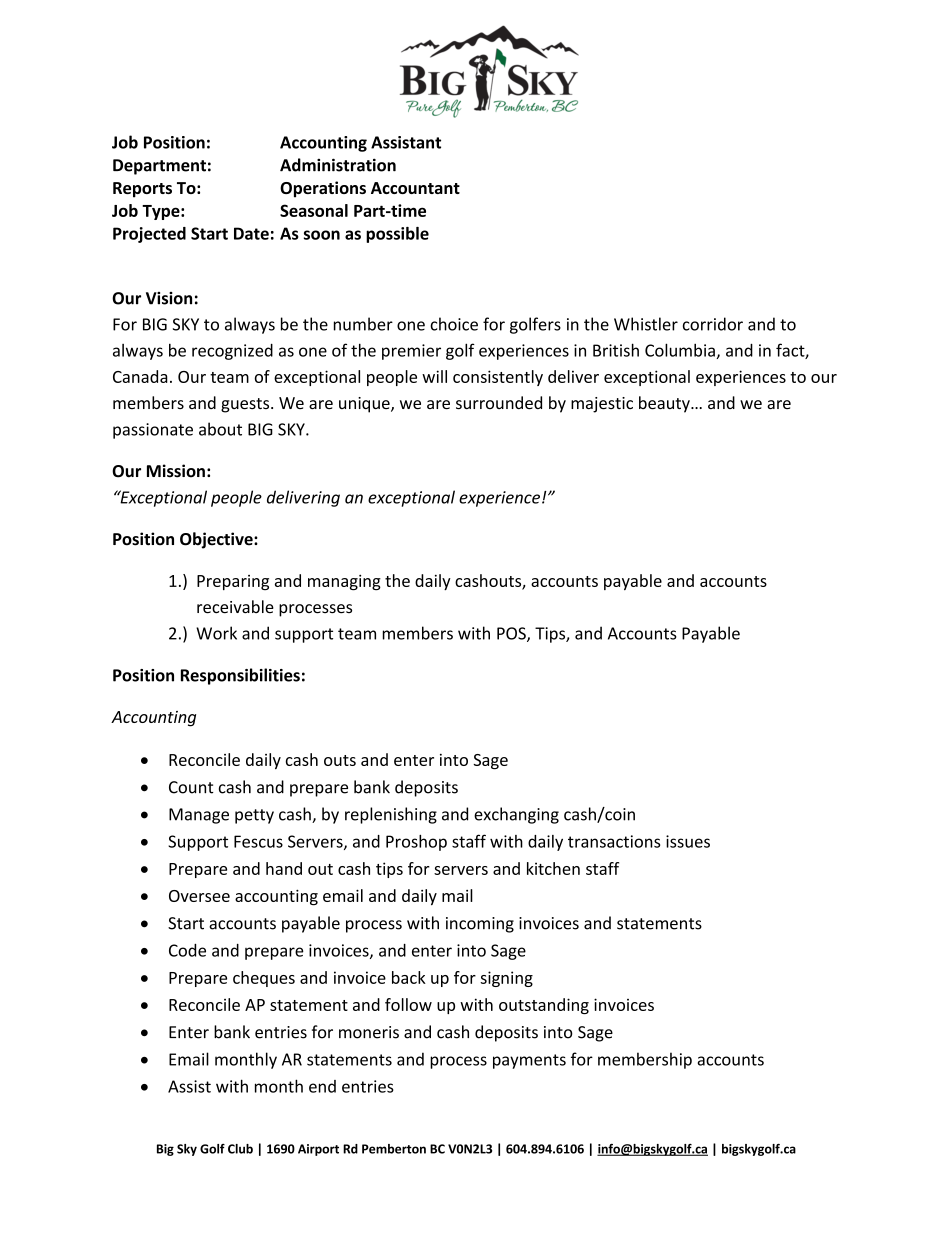 Image resolution: width=952 pixels, height=1233 pixels. I want to click on beauty, so click(665, 404).
